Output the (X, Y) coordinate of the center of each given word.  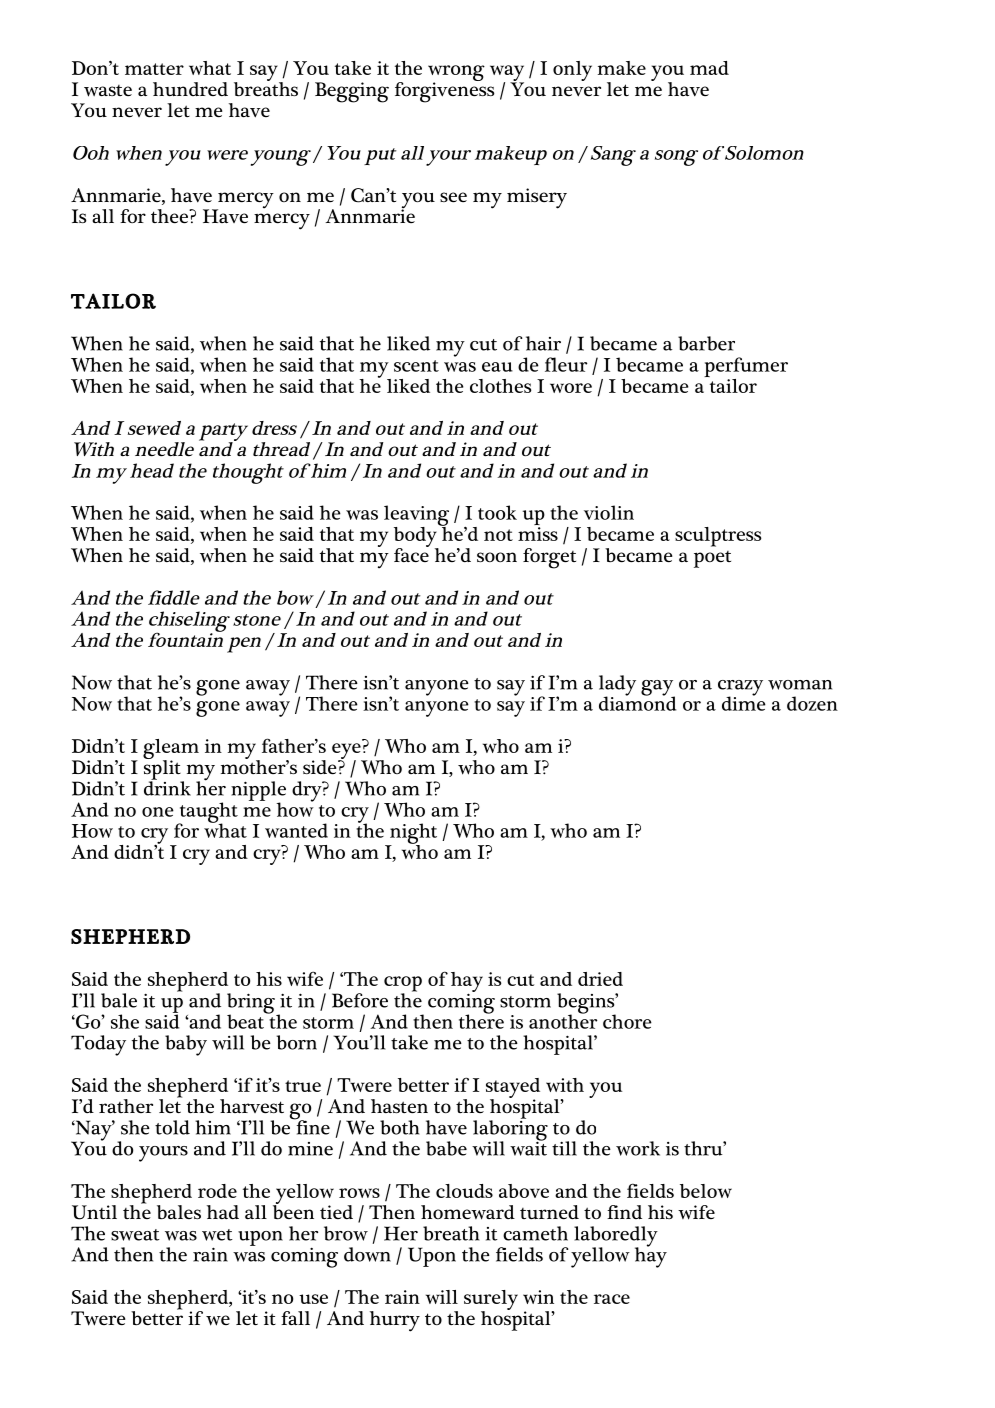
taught (207, 813)
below (706, 1191)
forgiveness (445, 91)
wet (217, 1235)
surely (491, 1301)
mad (709, 68)
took (497, 512)
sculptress (718, 537)
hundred (190, 89)
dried (600, 979)
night (412, 834)
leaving (416, 516)
